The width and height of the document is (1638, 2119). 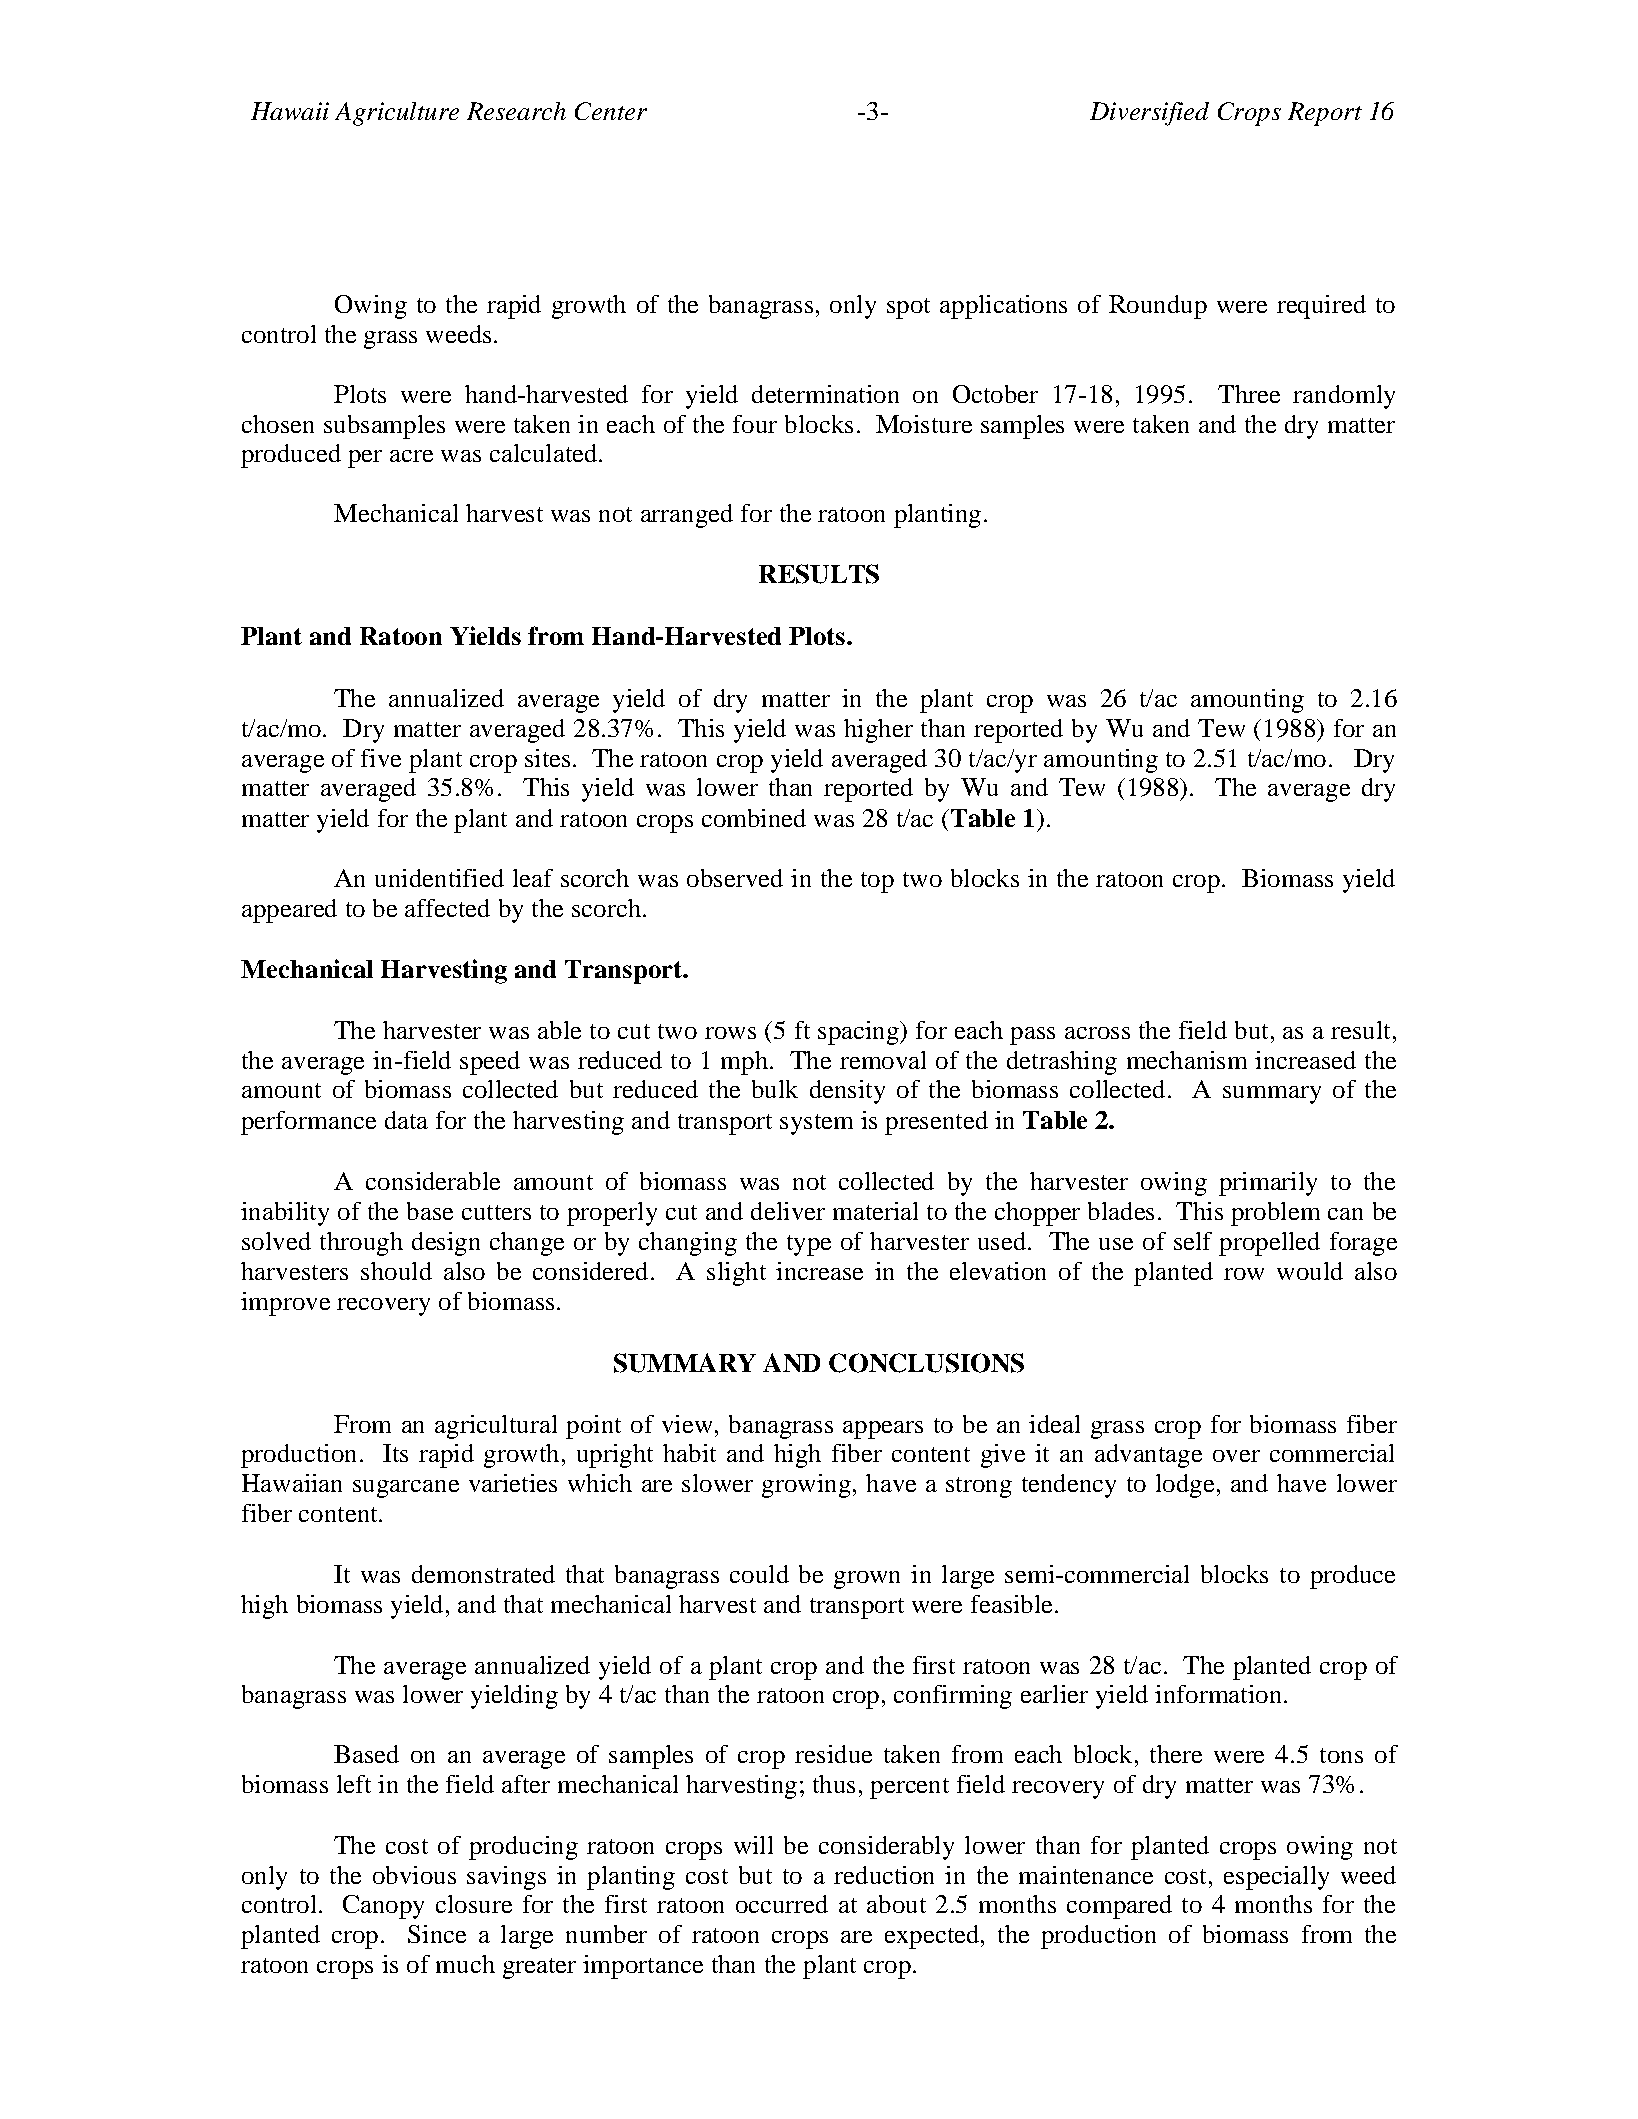 I want to click on Three, so click(x=1249, y=394).
